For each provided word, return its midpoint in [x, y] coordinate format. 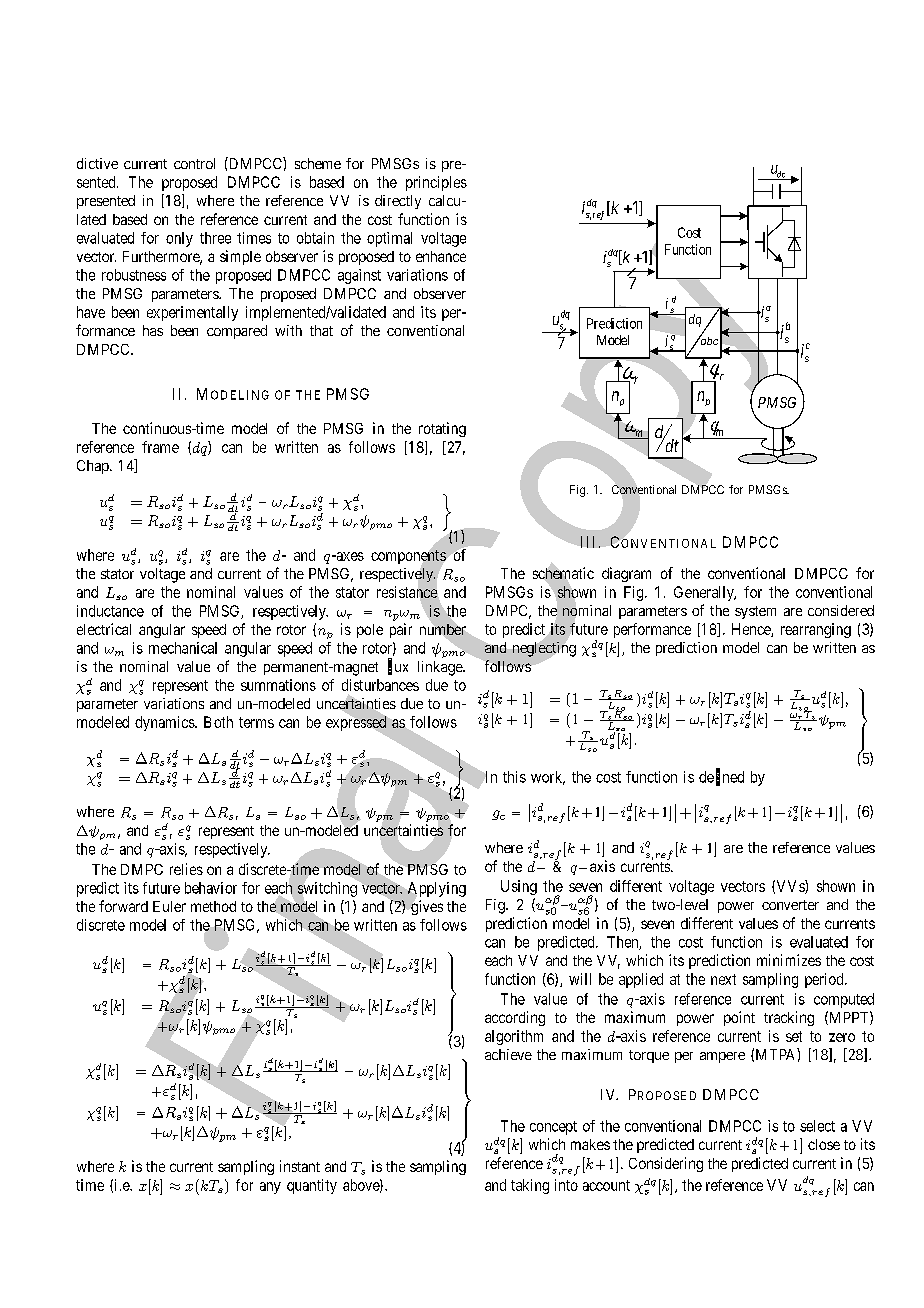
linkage [441, 668]
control [194, 163]
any [270, 1188]
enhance [441, 256]
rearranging [816, 630]
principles [436, 183]
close [824, 1144]
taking [530, 1186]
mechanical [183, 648]
